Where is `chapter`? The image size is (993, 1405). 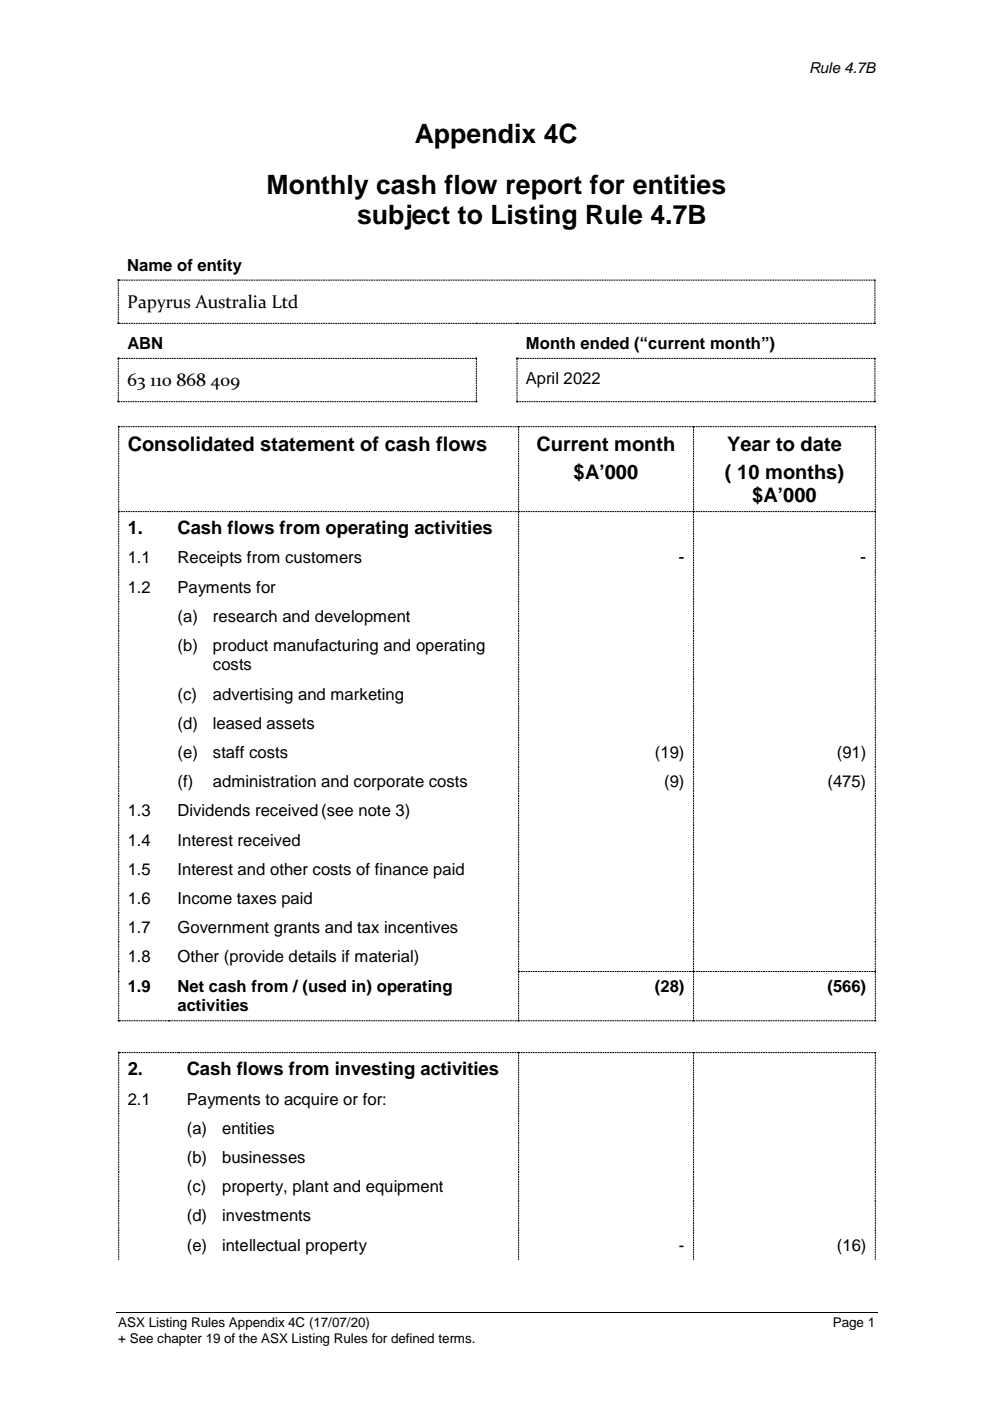
chapter is located at coordinates (179, 1339).
